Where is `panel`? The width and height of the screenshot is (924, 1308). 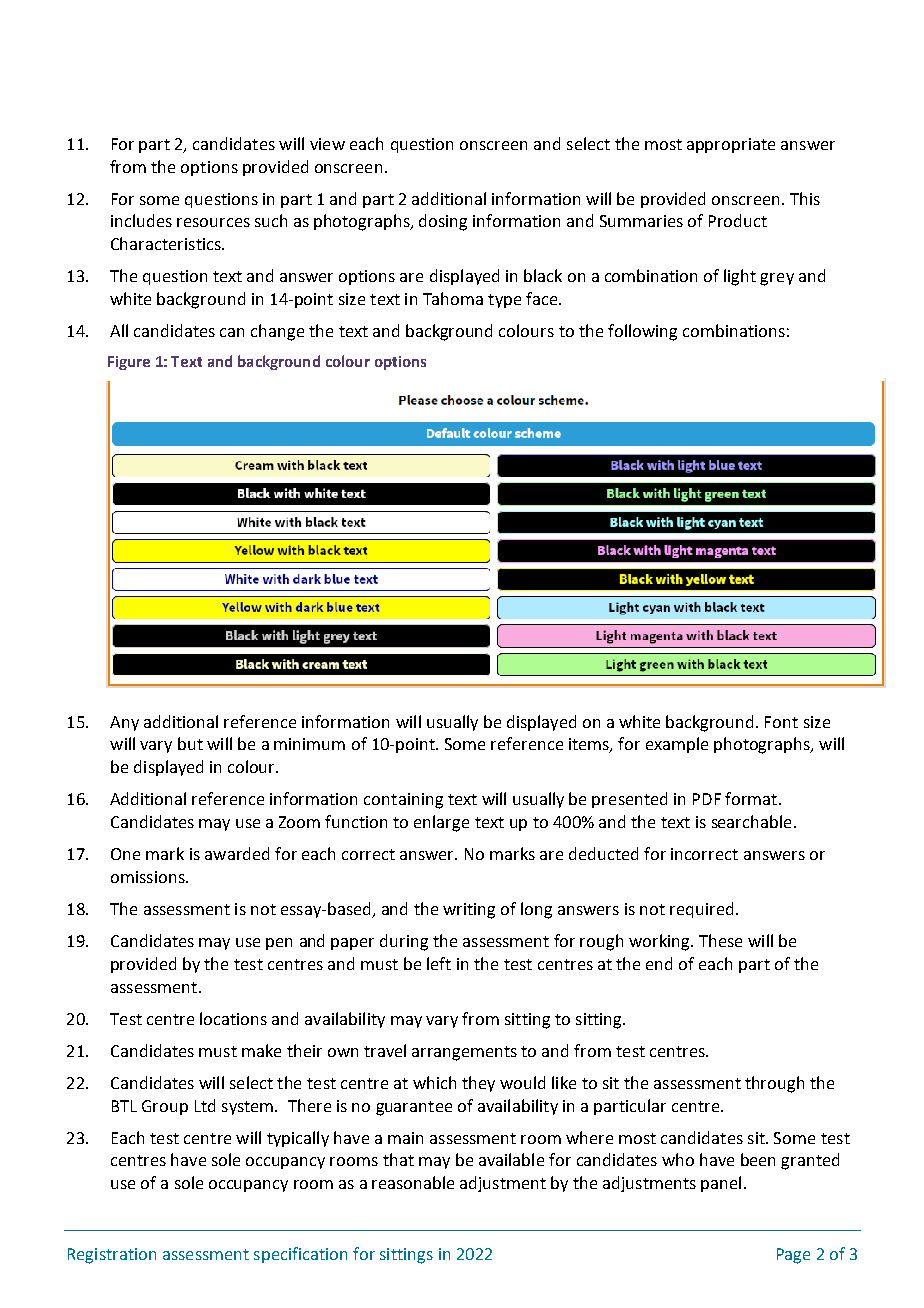 panel is located at coordinates (721, 1184).
